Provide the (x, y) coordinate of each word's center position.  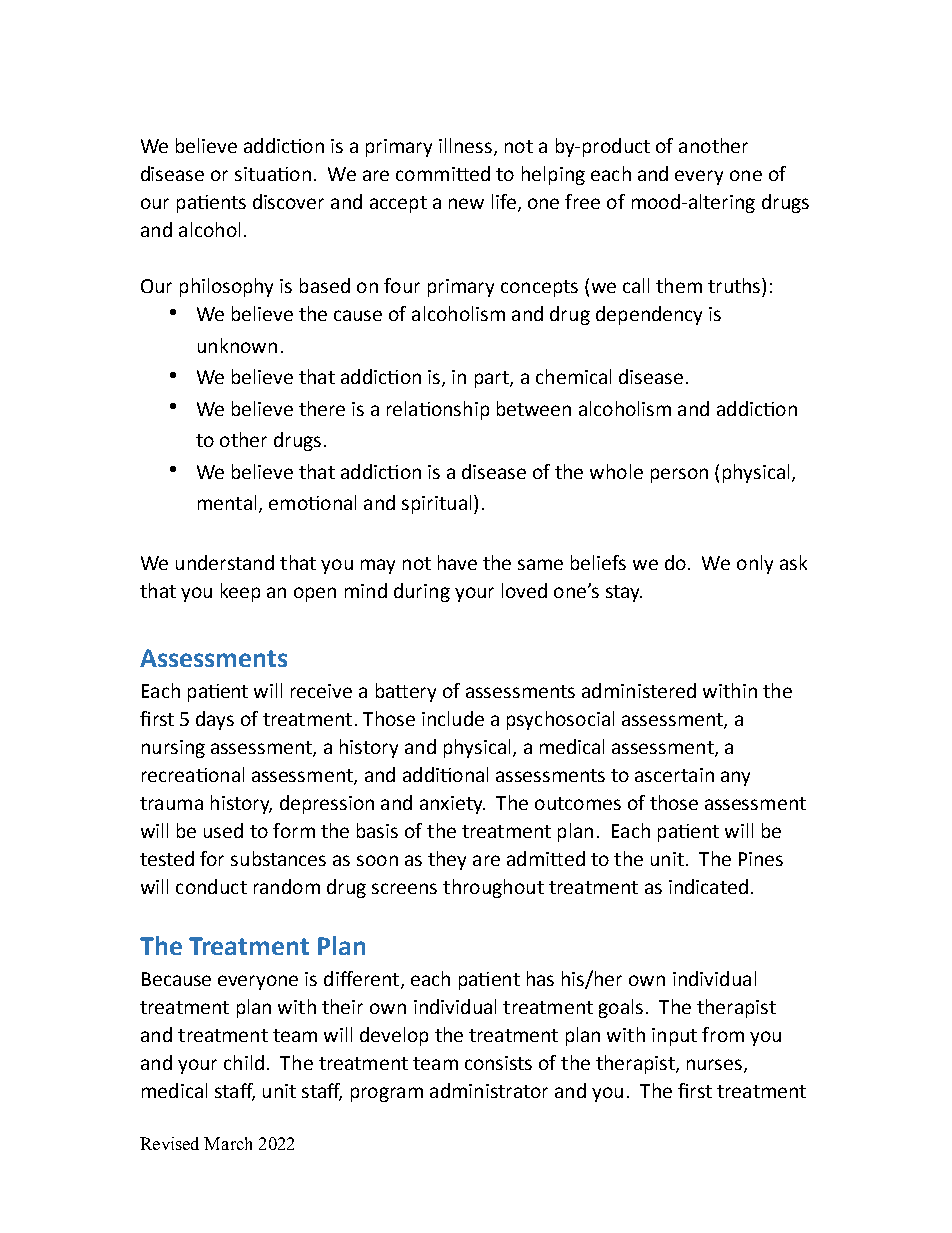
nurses (716, 1065)
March (228, 1143)
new (466, 203)
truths (735, 285)
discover (288, 201)
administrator (489, 1090)
